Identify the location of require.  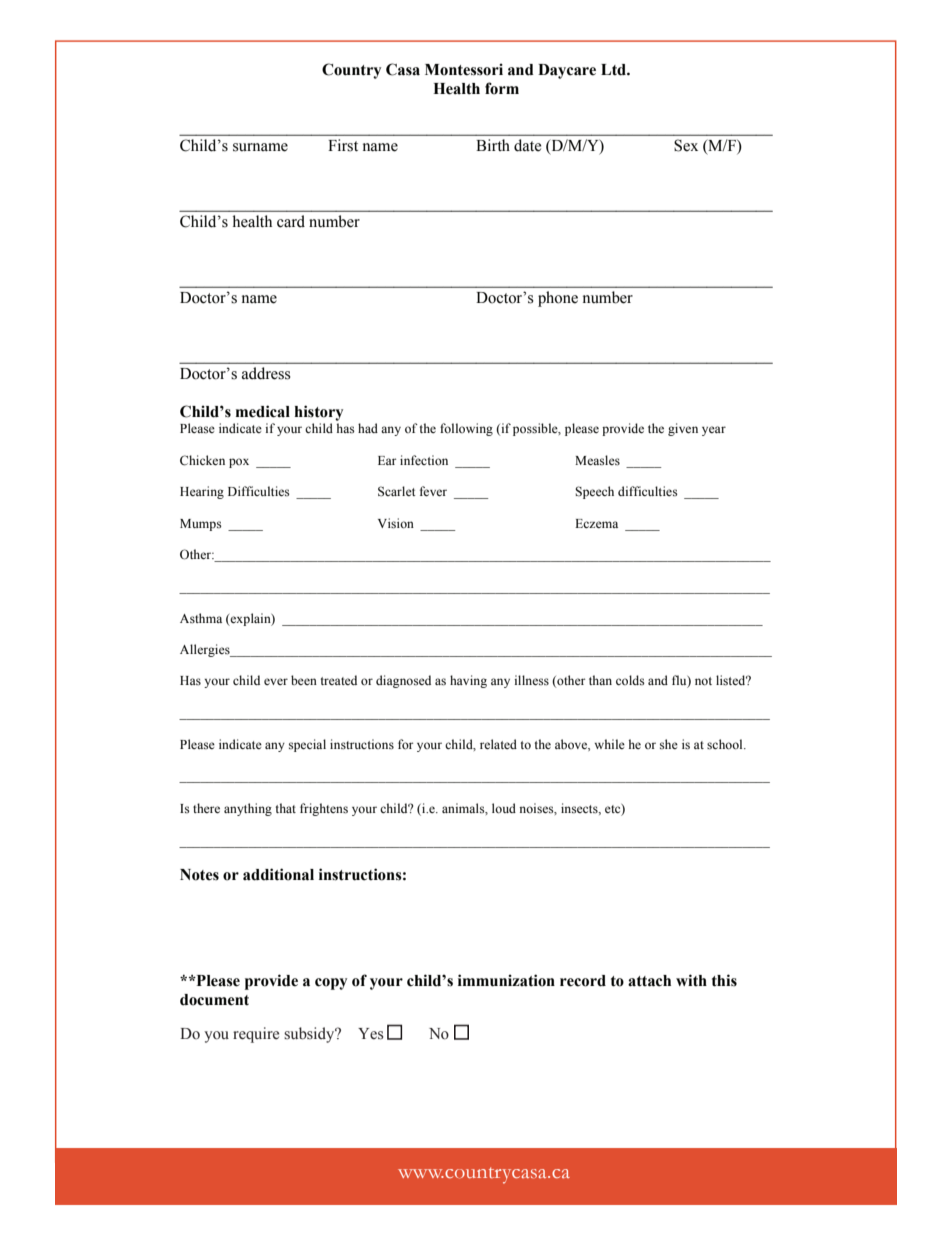
(256, 1035).
